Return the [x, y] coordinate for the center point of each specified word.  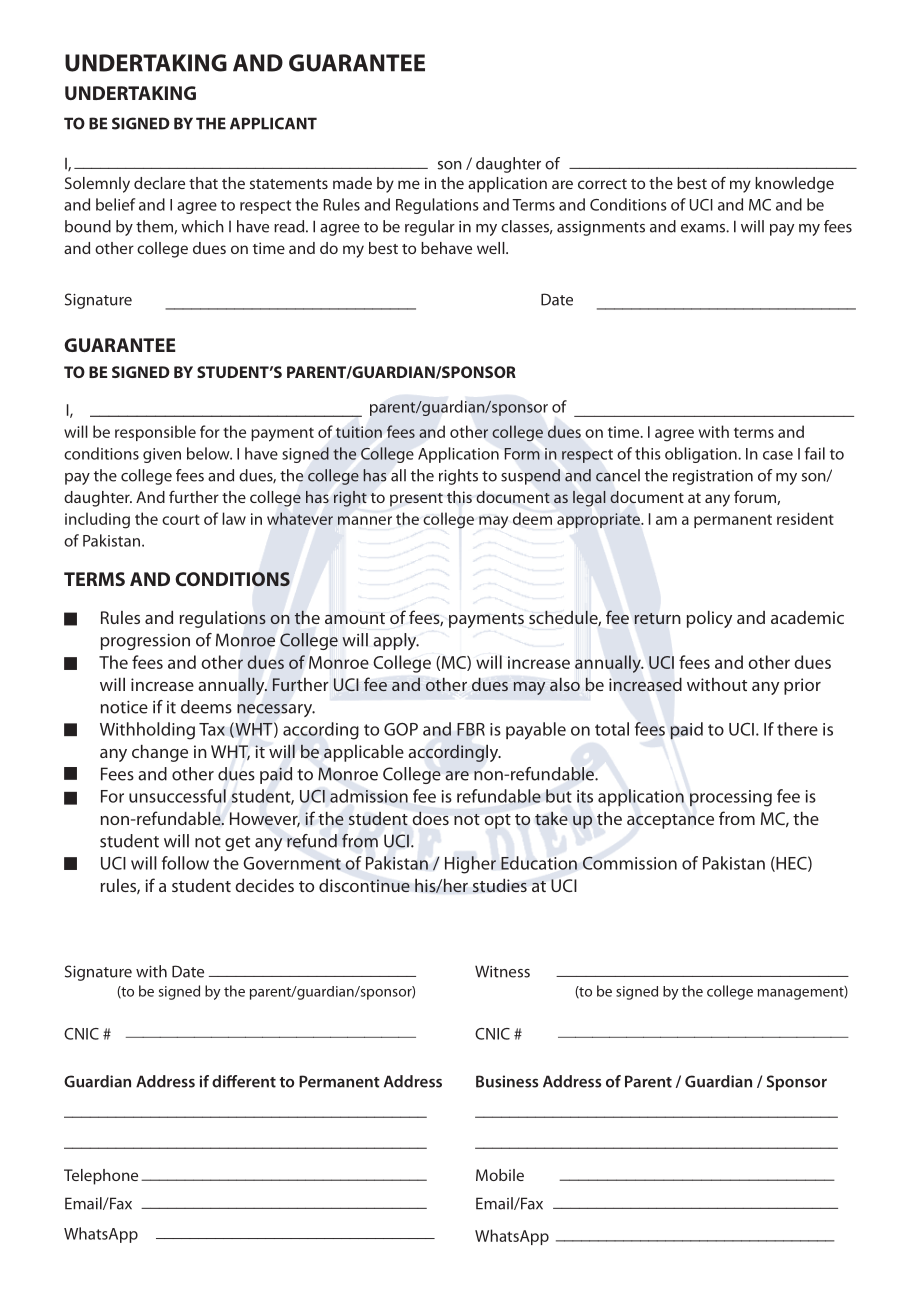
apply [396, 641]
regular [430, 228]
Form [522, 454]
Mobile [500, 1175]
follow [185, 863]
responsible [155, 433]
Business [507, 1081]
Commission [630, 863]
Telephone [101, 1177]
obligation [702, 455]
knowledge [794, 185]
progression [145, 642]
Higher [470, 865]
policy [709, 619]
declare [159, 183]
